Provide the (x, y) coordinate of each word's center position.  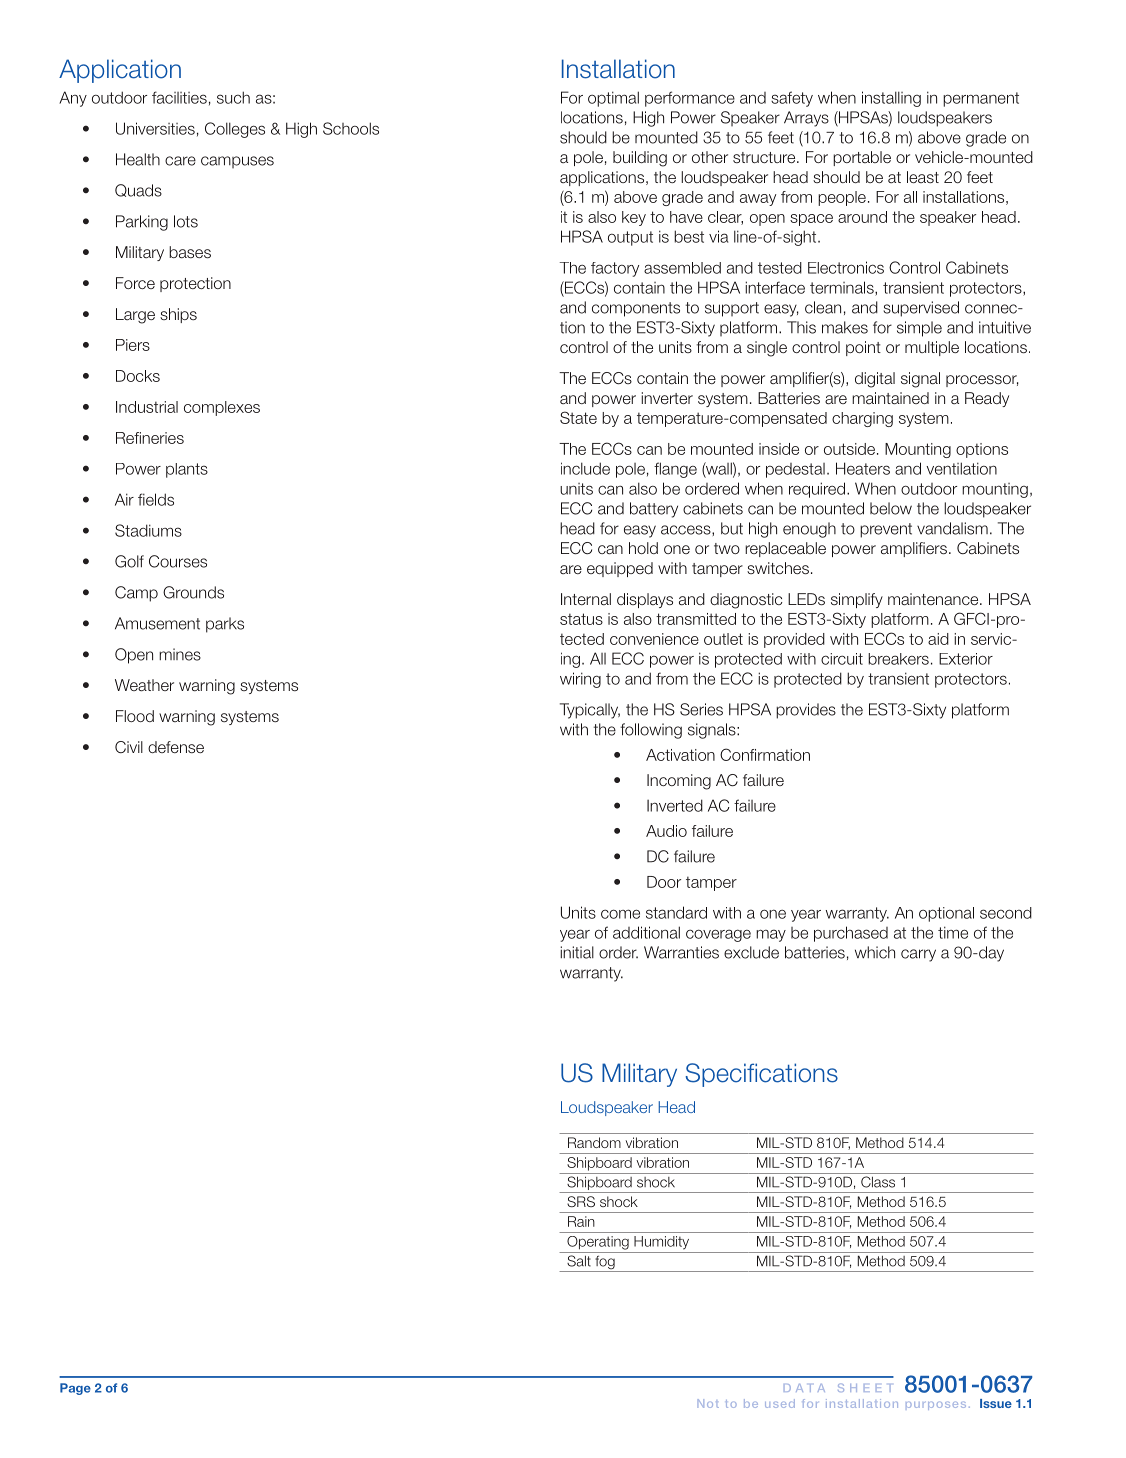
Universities (155, 128)
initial (577, 952)
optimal (613, 99)
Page (75, 1389)
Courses (178, 561)
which (875, 952)
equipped (620, 569)
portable (862, 158)
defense (176, 747)
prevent (886, 530)
